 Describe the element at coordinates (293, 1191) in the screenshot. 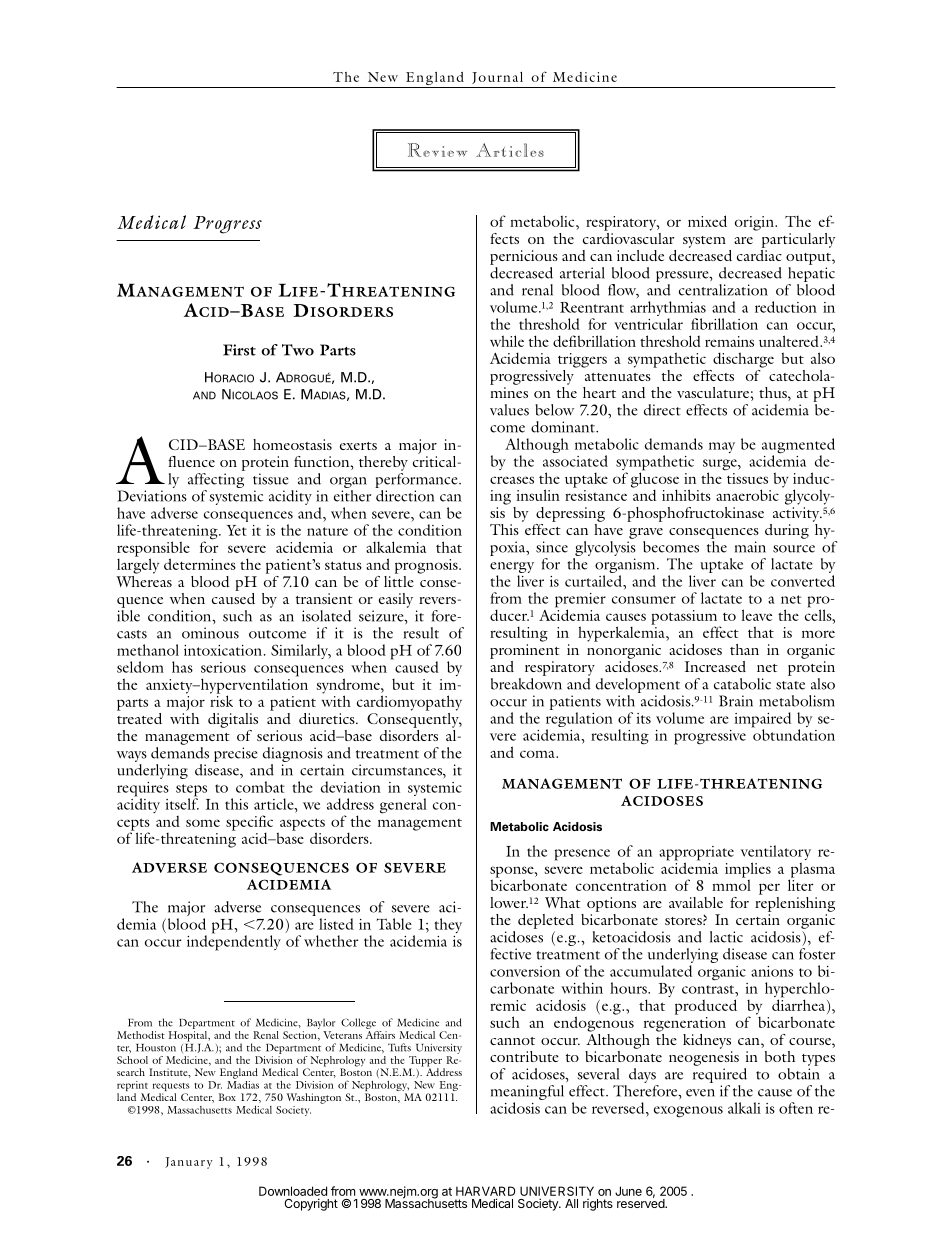

I see `Downloaded` at that location.
